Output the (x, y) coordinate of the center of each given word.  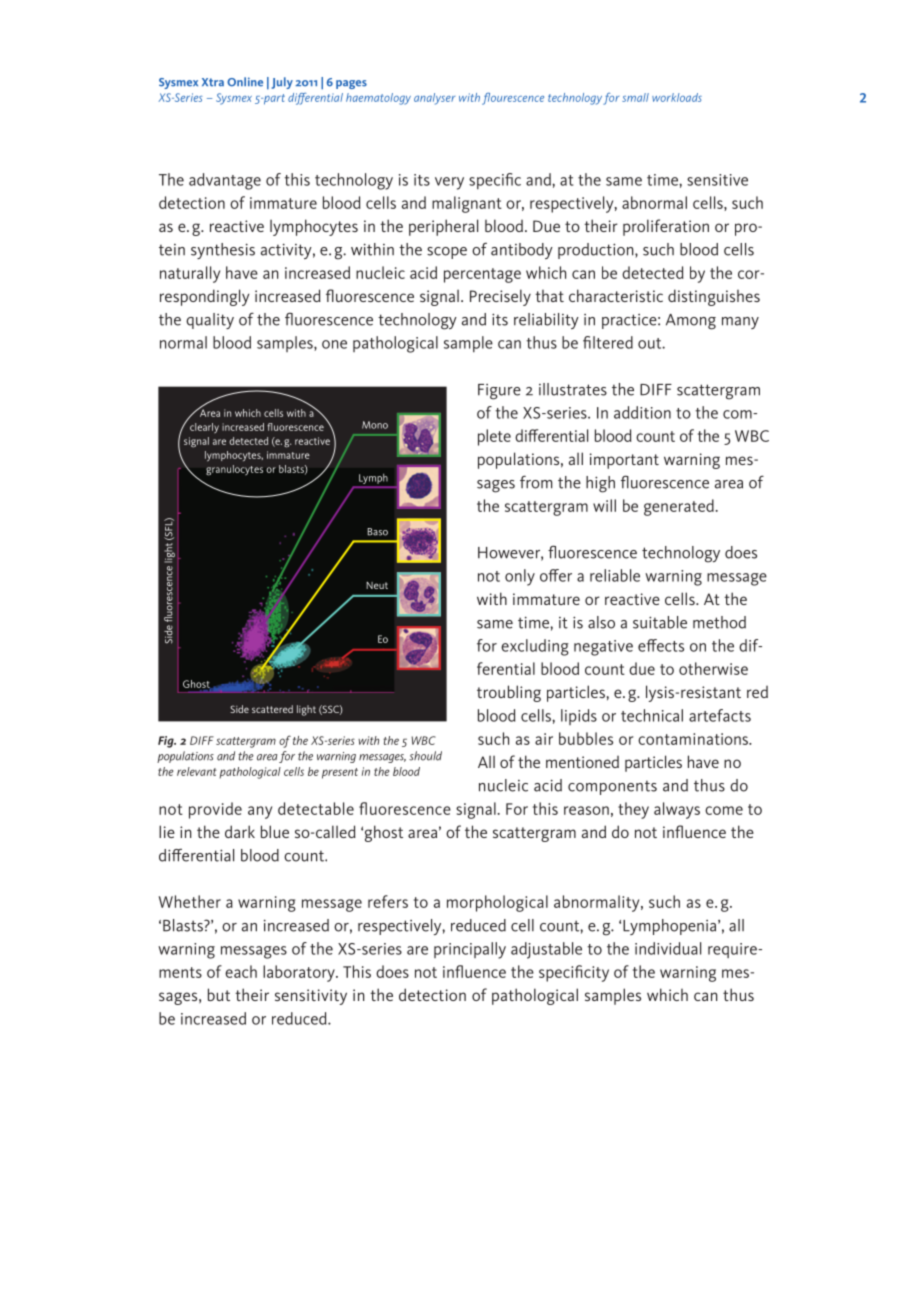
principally (470, 950)
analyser (434, 99)
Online (245, 82)
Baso (377, 532)
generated (680, 507)
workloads (677, 97)
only (520, 577)
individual (668, 948)
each (241, 971)
